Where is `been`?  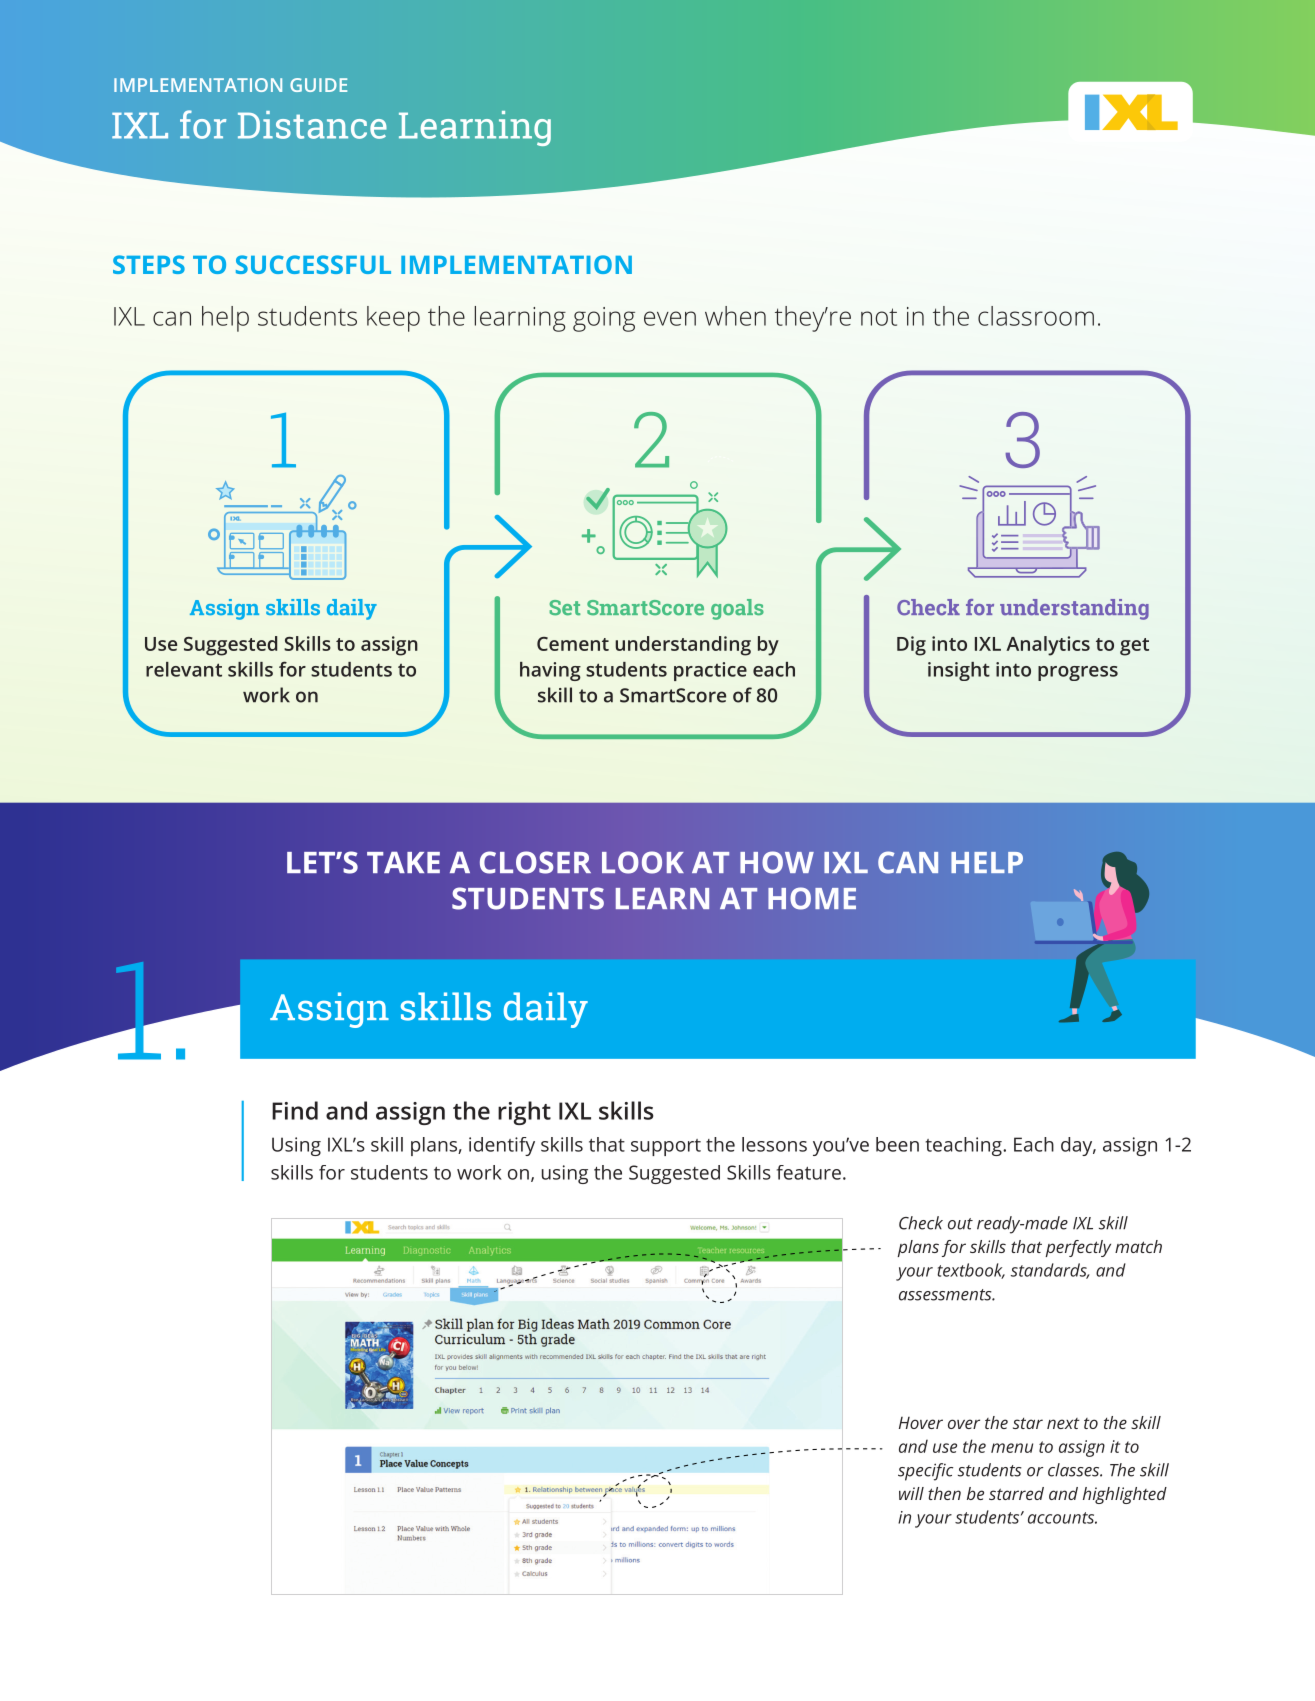
been is located at coordinates (897, 1144).
